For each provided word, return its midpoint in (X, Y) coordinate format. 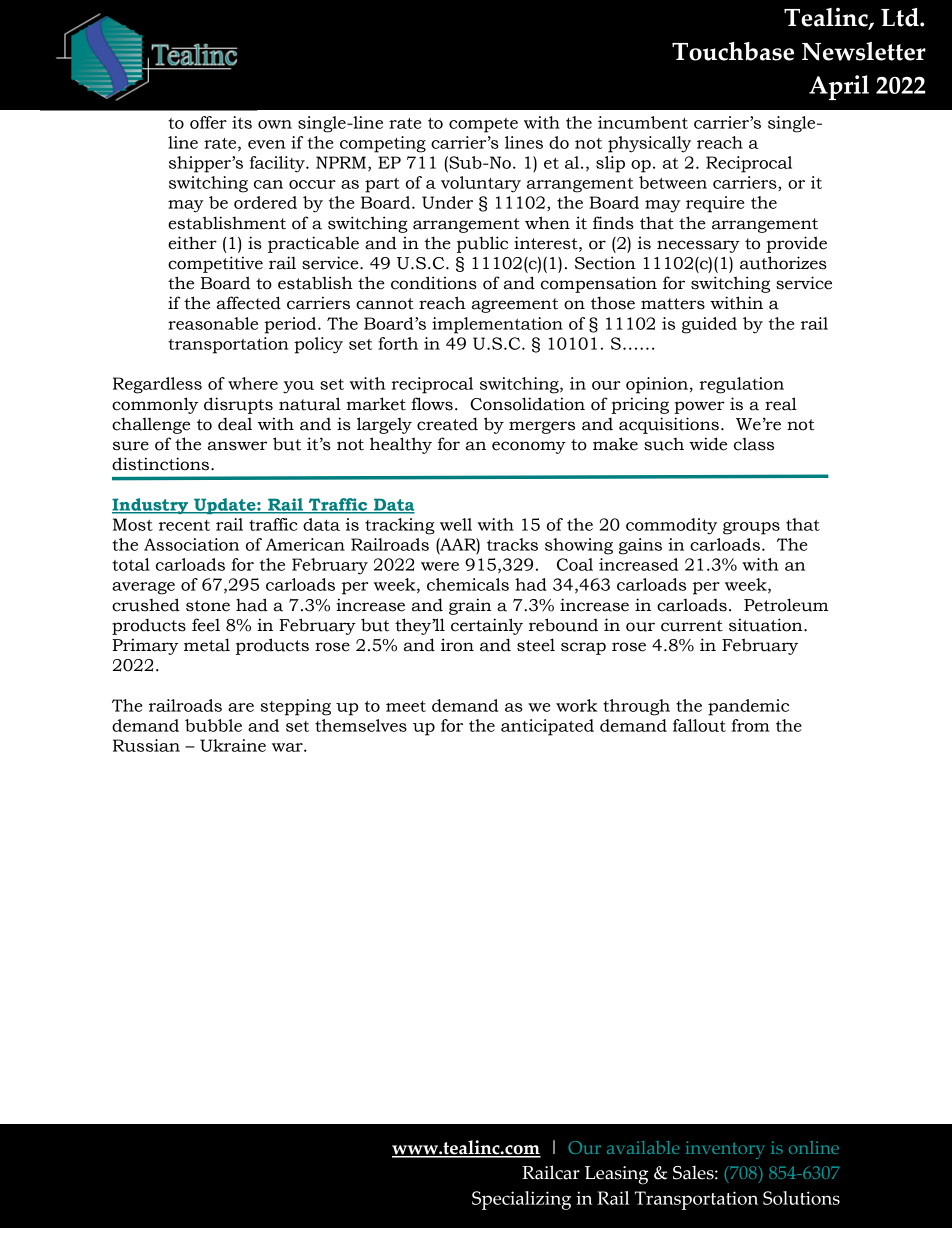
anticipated (547, 727)
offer (208, 122)
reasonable (213, 323)
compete (483, 125)
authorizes (783, 263)
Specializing (521, 1200)
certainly (487, 626)
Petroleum (786, 605)
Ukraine (233, 745)
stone (208, 606)
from (751, 725)
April (839, 87)
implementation (497, 325)
